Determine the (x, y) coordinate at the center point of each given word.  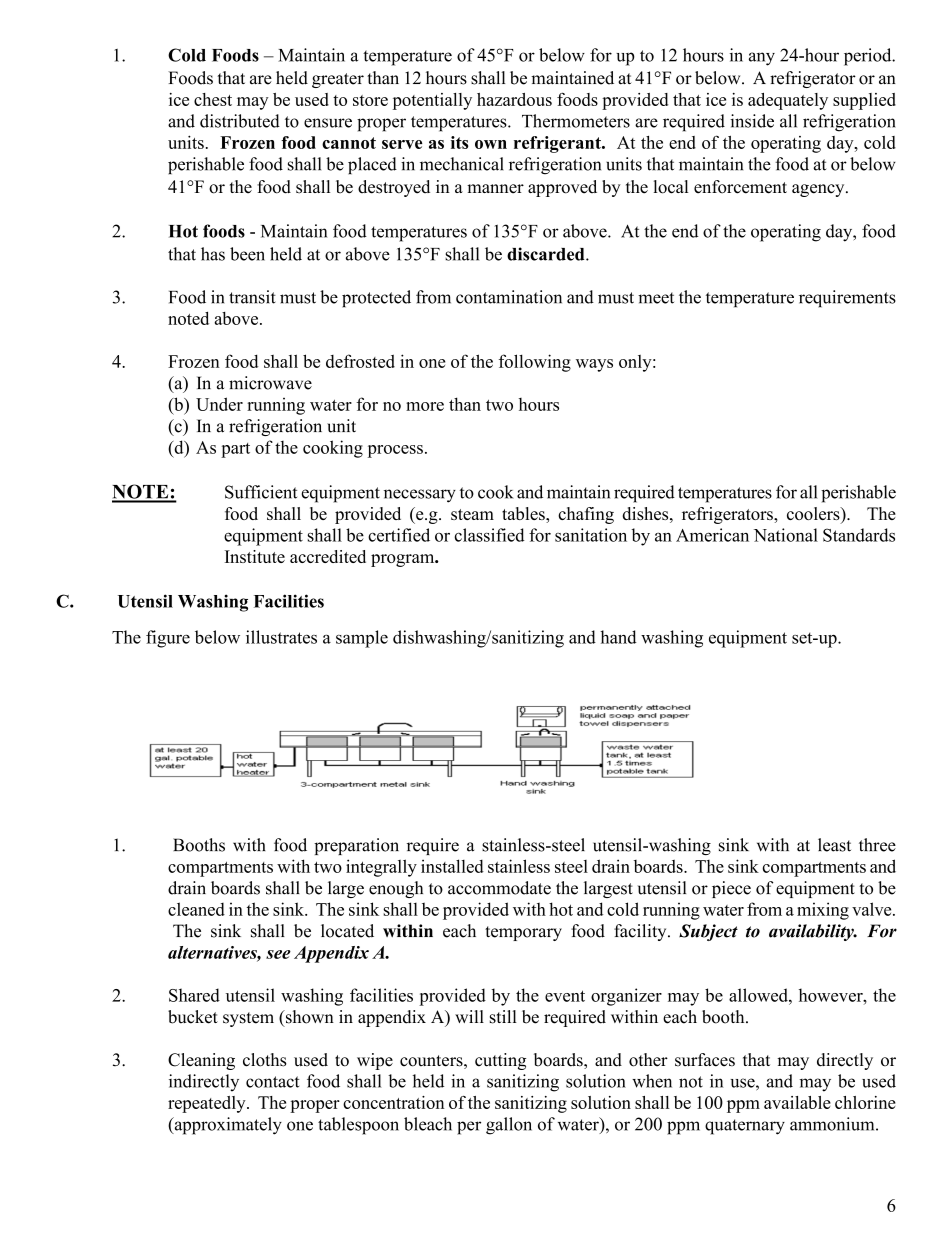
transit (252, 297)
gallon (509, 1126)
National (786, 535)
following (535, 363)
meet (656, 298)
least (834, 845)
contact (272, 1082)
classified (489, 535)
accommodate (499, 888)
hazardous (514, 99)
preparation (356, 846)
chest (213, 99)
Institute (255, 556)
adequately (788, 101)
